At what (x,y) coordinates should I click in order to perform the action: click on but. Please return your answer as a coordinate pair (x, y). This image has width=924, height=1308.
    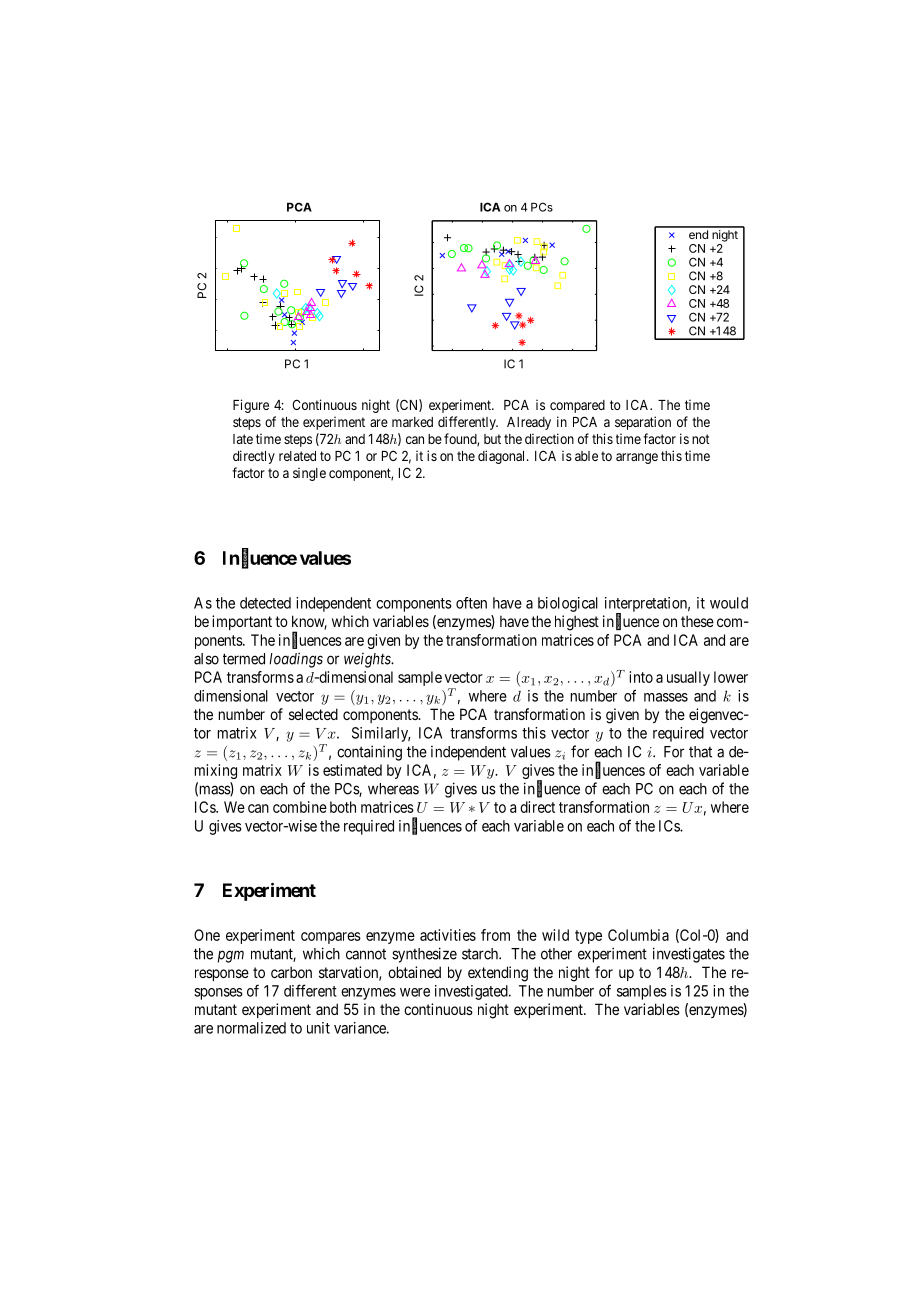
    Looking at the image, I should click on (492, 439).
